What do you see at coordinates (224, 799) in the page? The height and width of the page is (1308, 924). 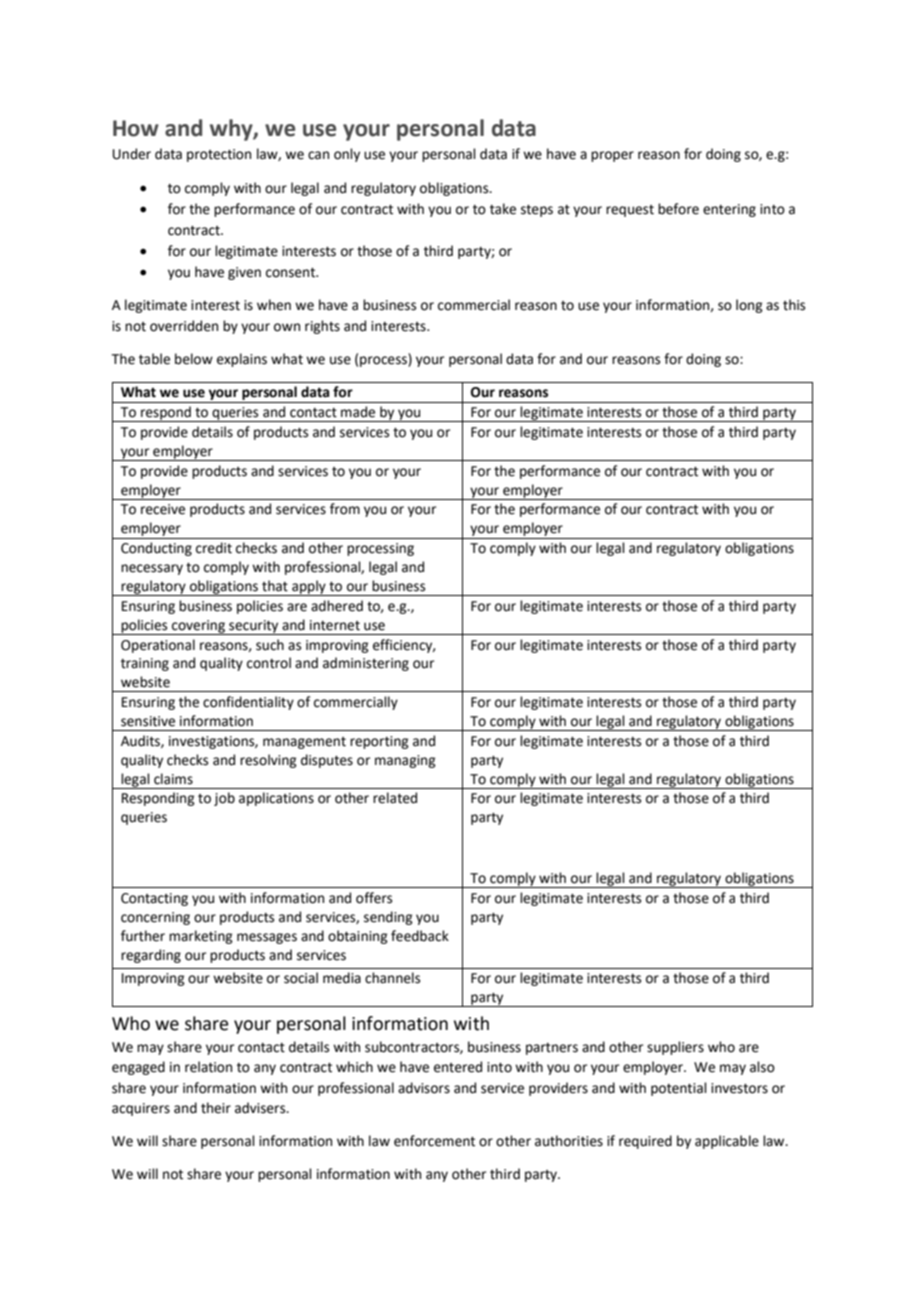 I see `job` at bounding box center [224, 799].
